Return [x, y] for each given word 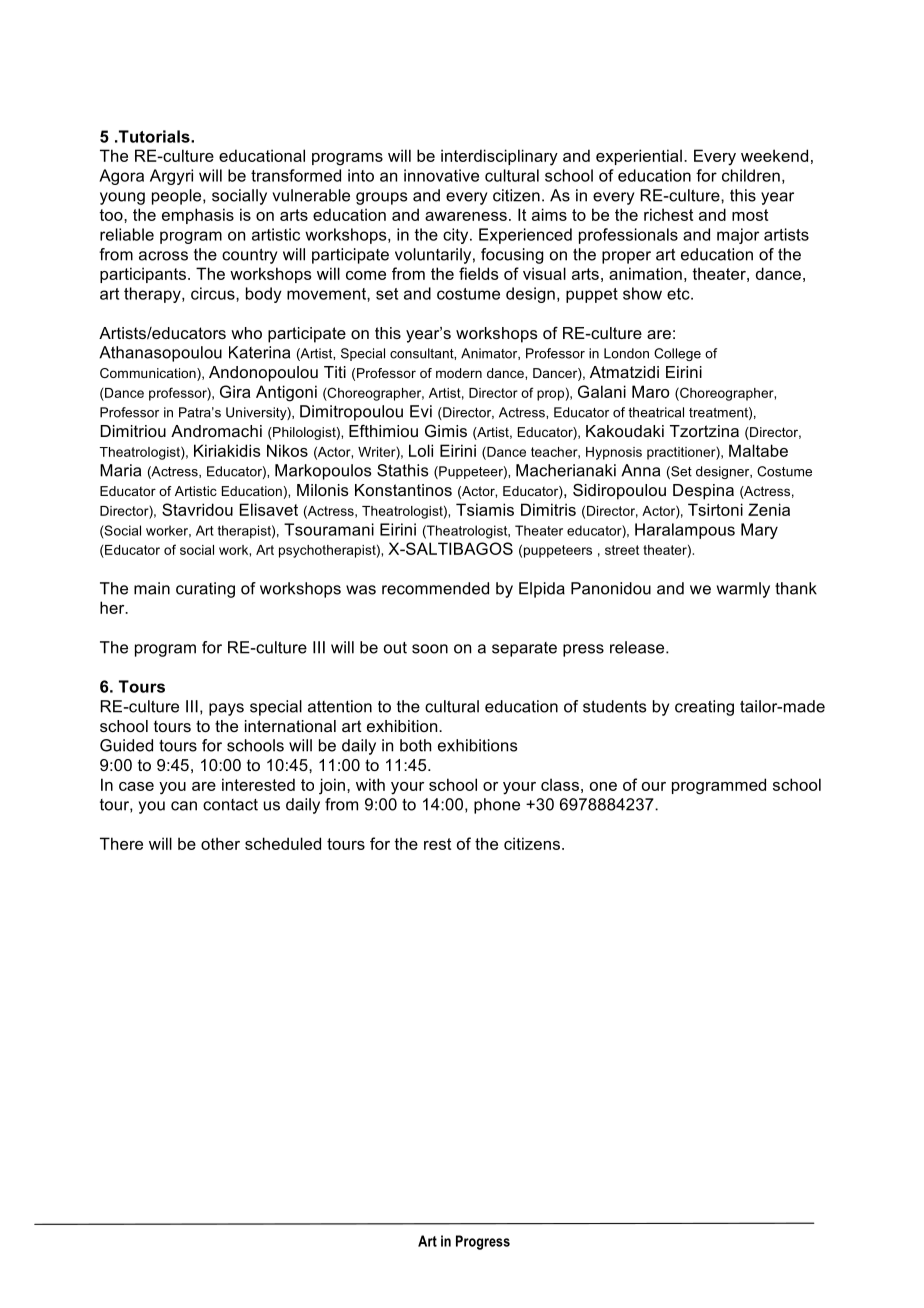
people [178, 197]
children [751, 175]
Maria [120, 470]
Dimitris [548, 509]
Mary [759, 531]
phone [497, 806]
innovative [441, 175]
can [184, 806]
